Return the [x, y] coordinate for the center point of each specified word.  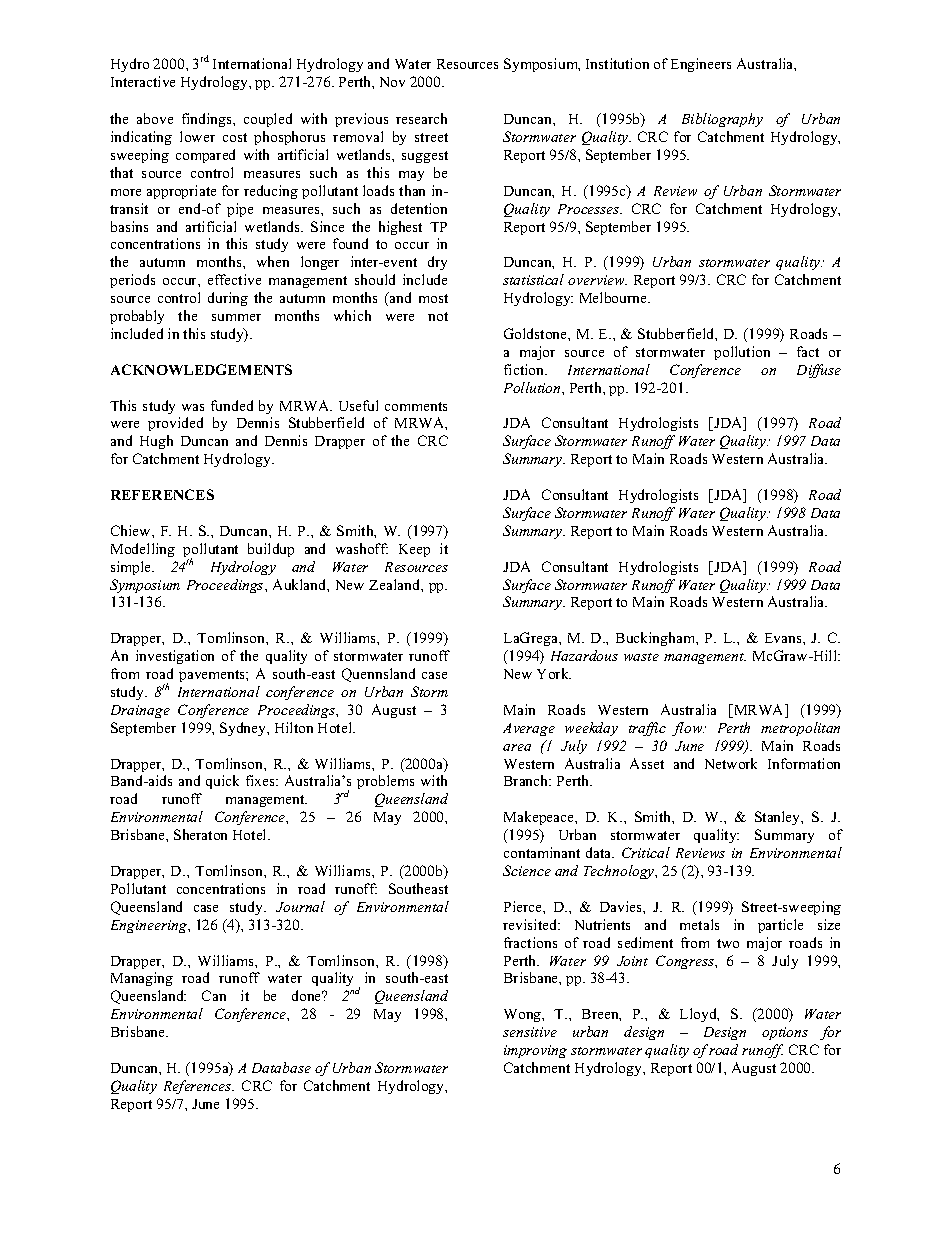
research [421, 118]
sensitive [530, 1032]
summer [236, 317]
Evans [784, 638]
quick [222, 782]
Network [731, 763]
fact [808, 351]
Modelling [143, 550]
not [438, 316]
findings [208, 120]
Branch [527, 780]
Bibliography [722, 120]
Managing [142, 979]
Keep [414, 550]
